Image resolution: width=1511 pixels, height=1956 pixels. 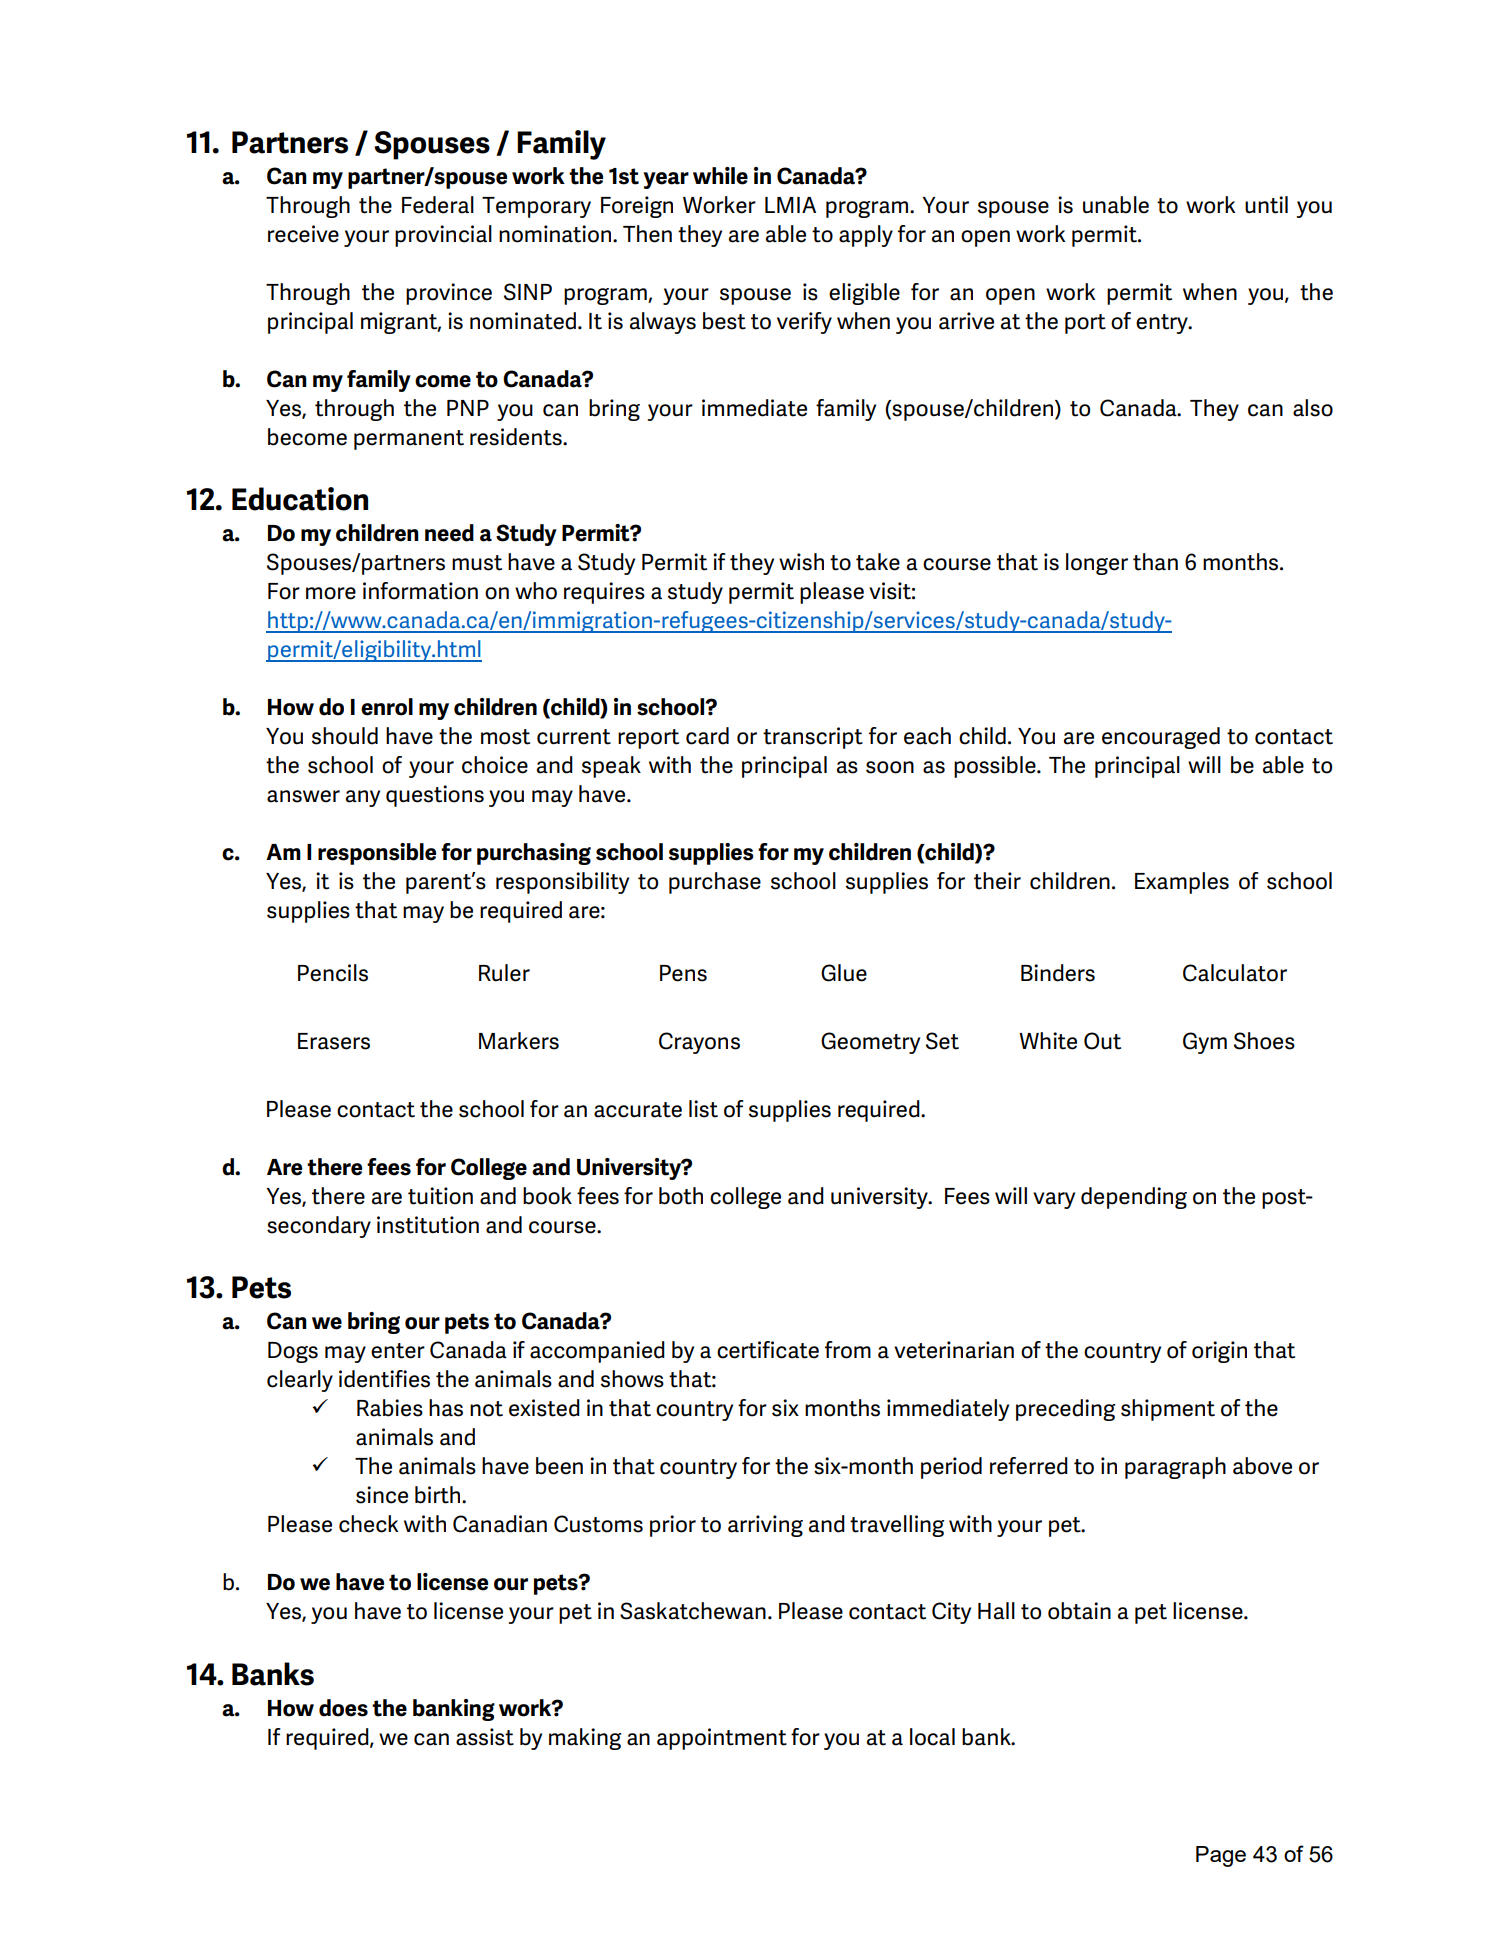 I want to click on provincial, so click(x=443, y=236).
